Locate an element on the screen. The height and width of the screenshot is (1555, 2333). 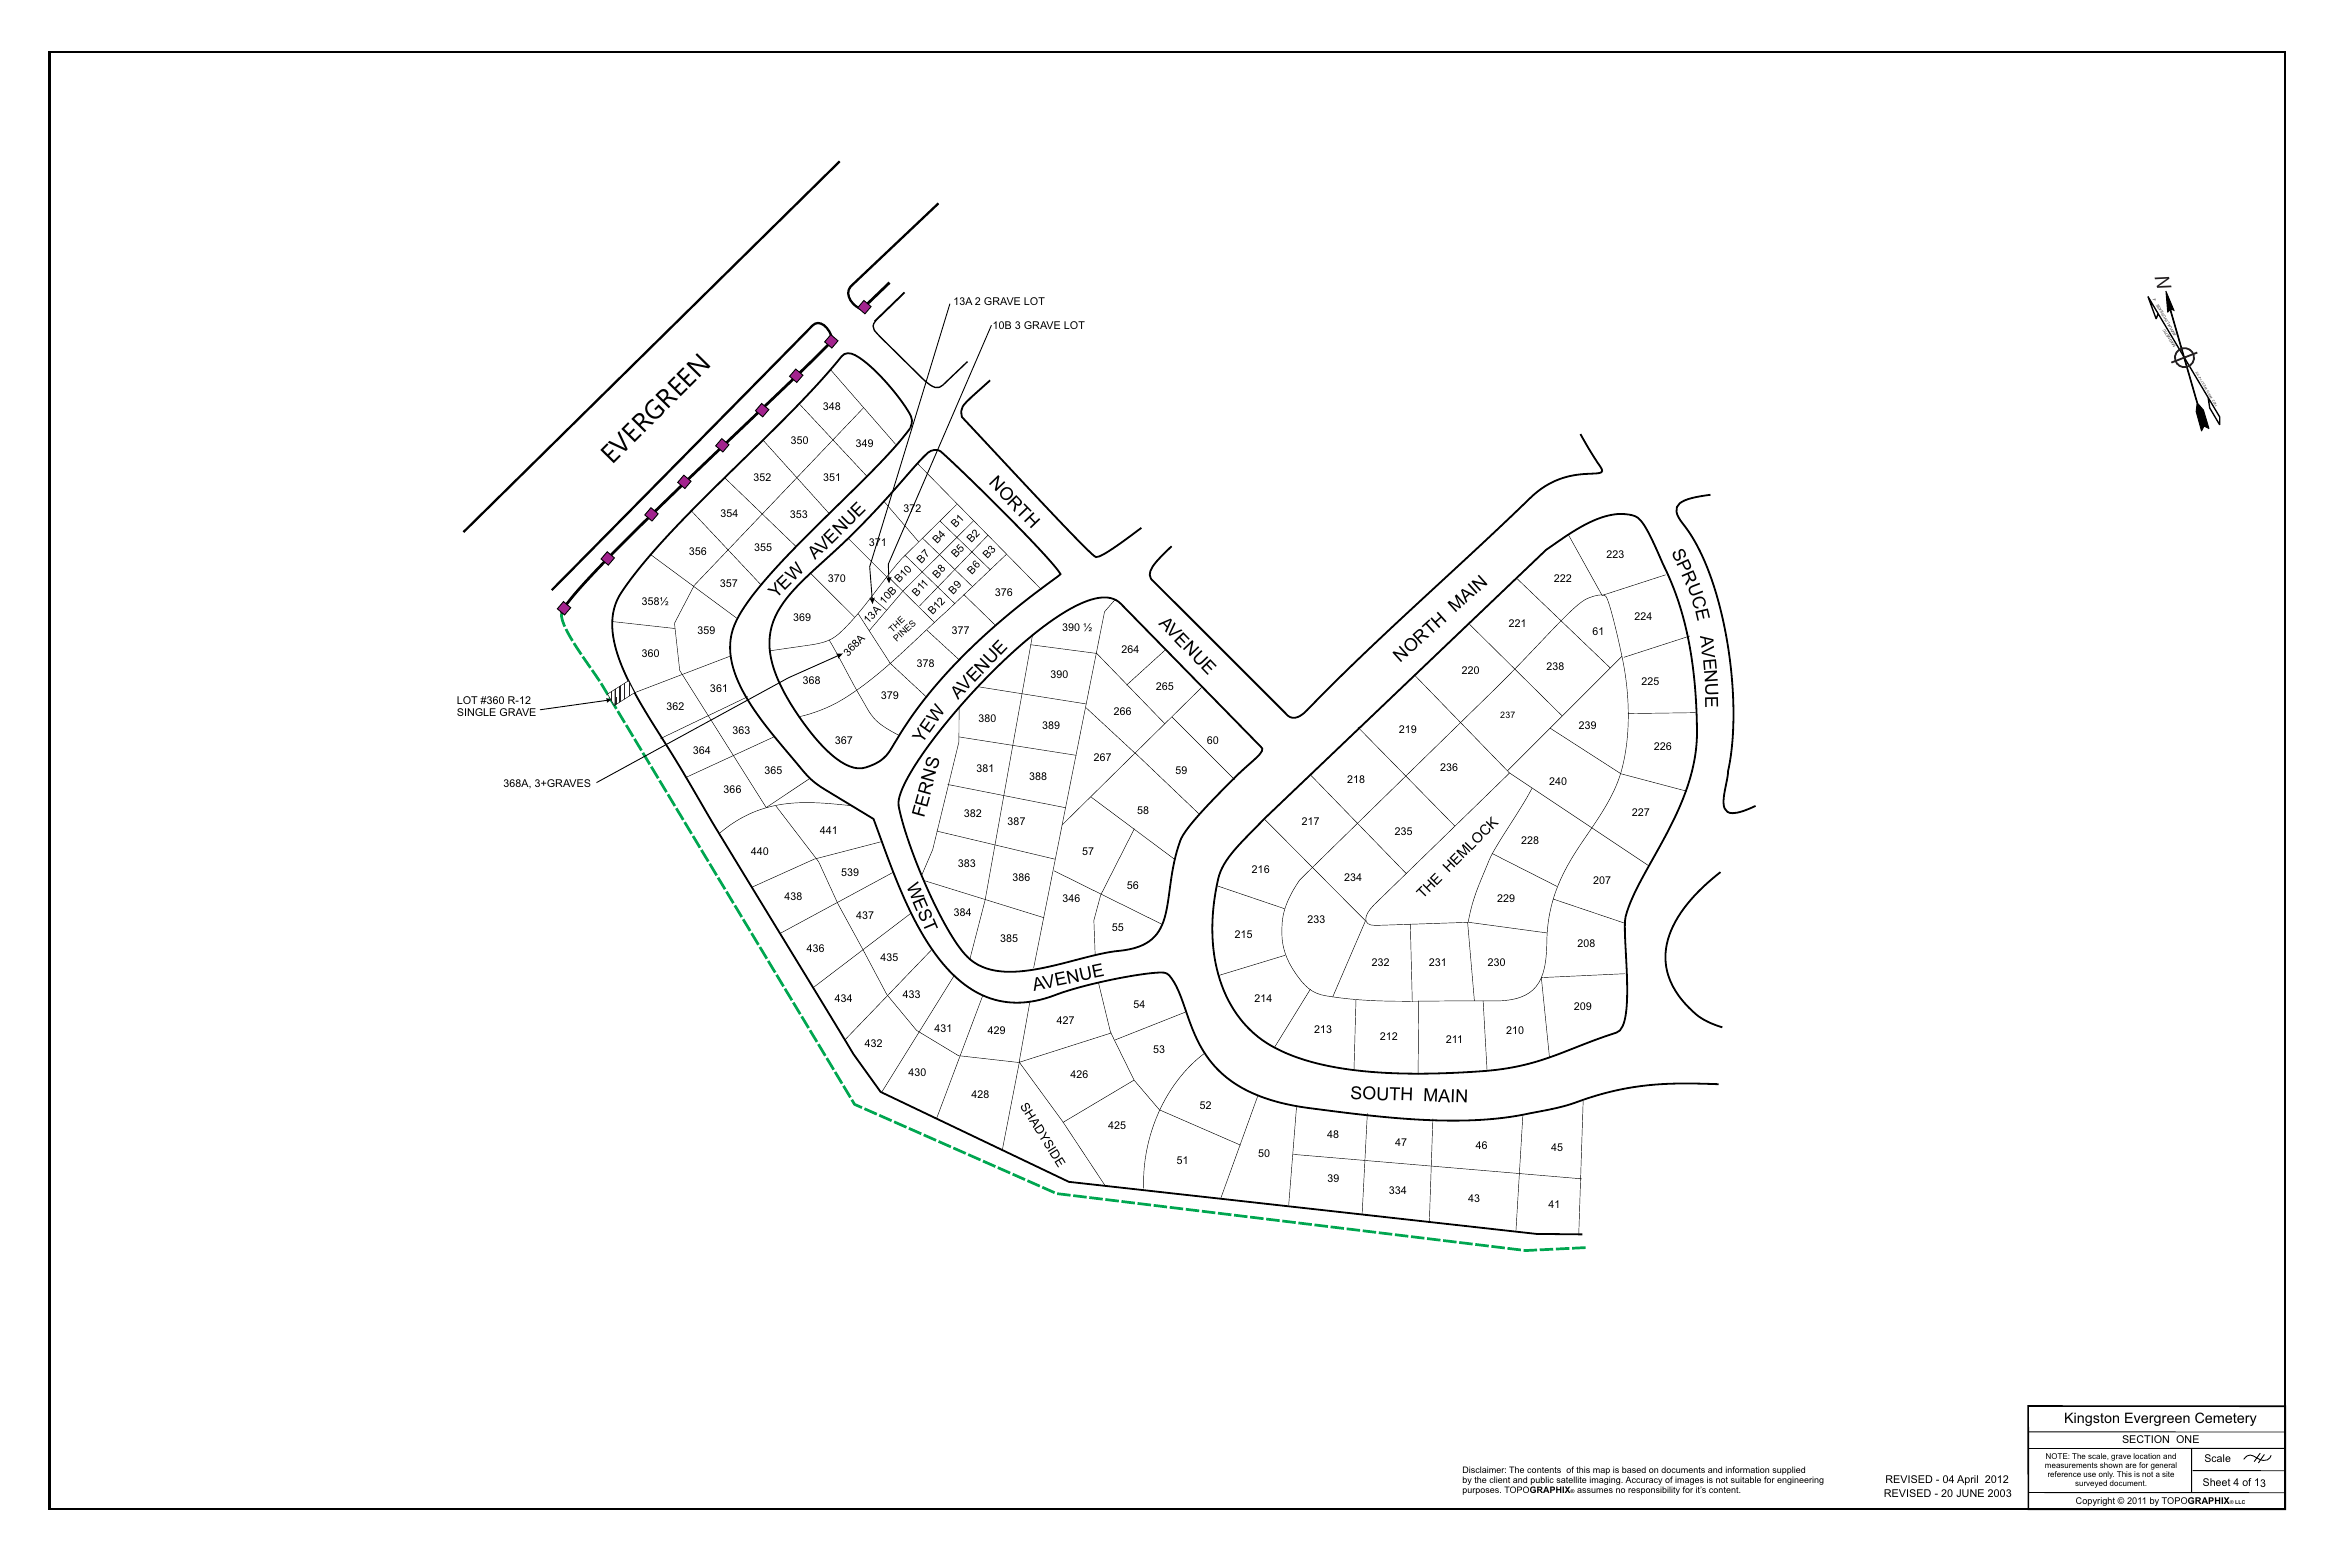
Kingston is located at coordinates (2092, 1419).
